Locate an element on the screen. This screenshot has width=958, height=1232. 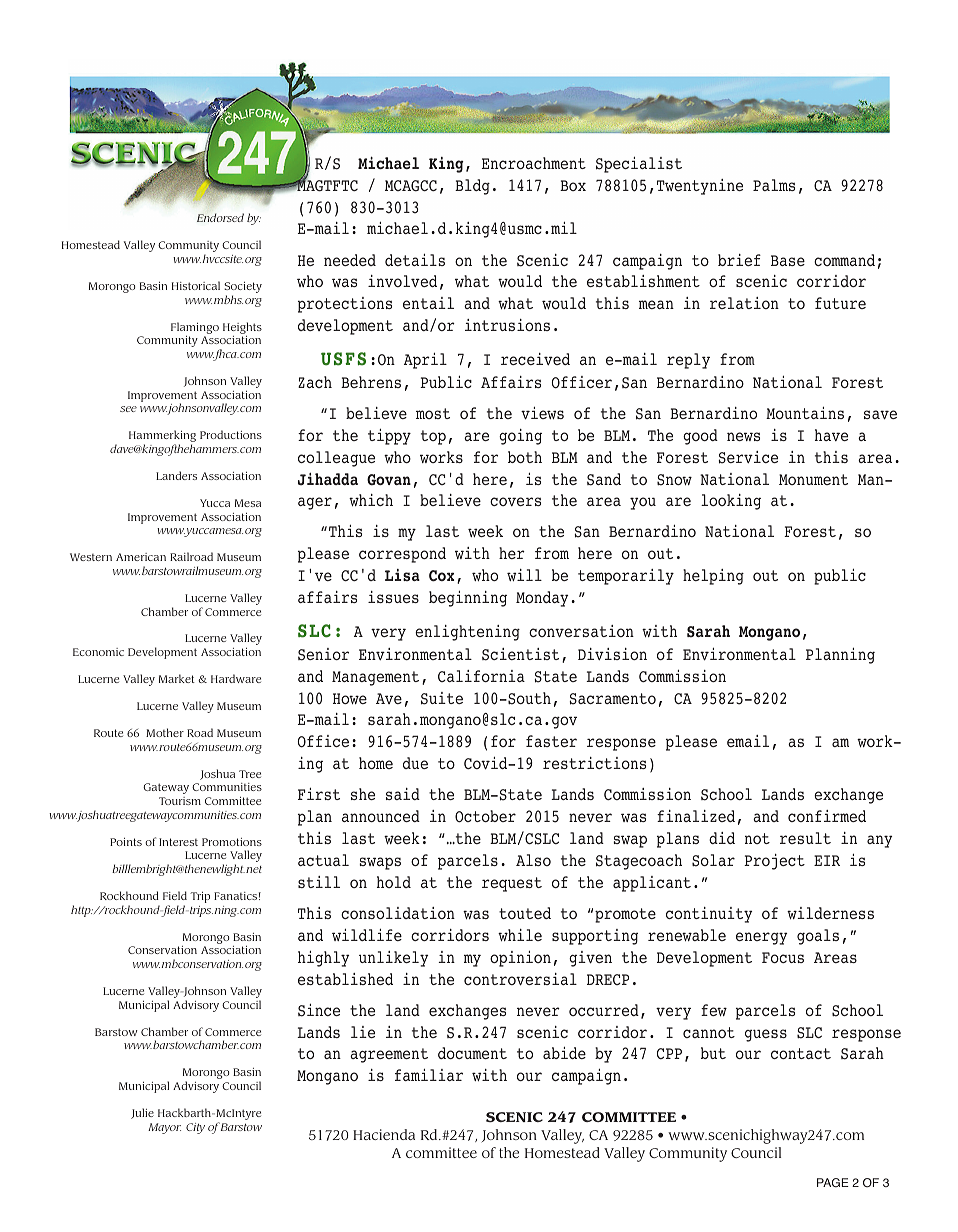
Market is located at coordinates (177, 678).
